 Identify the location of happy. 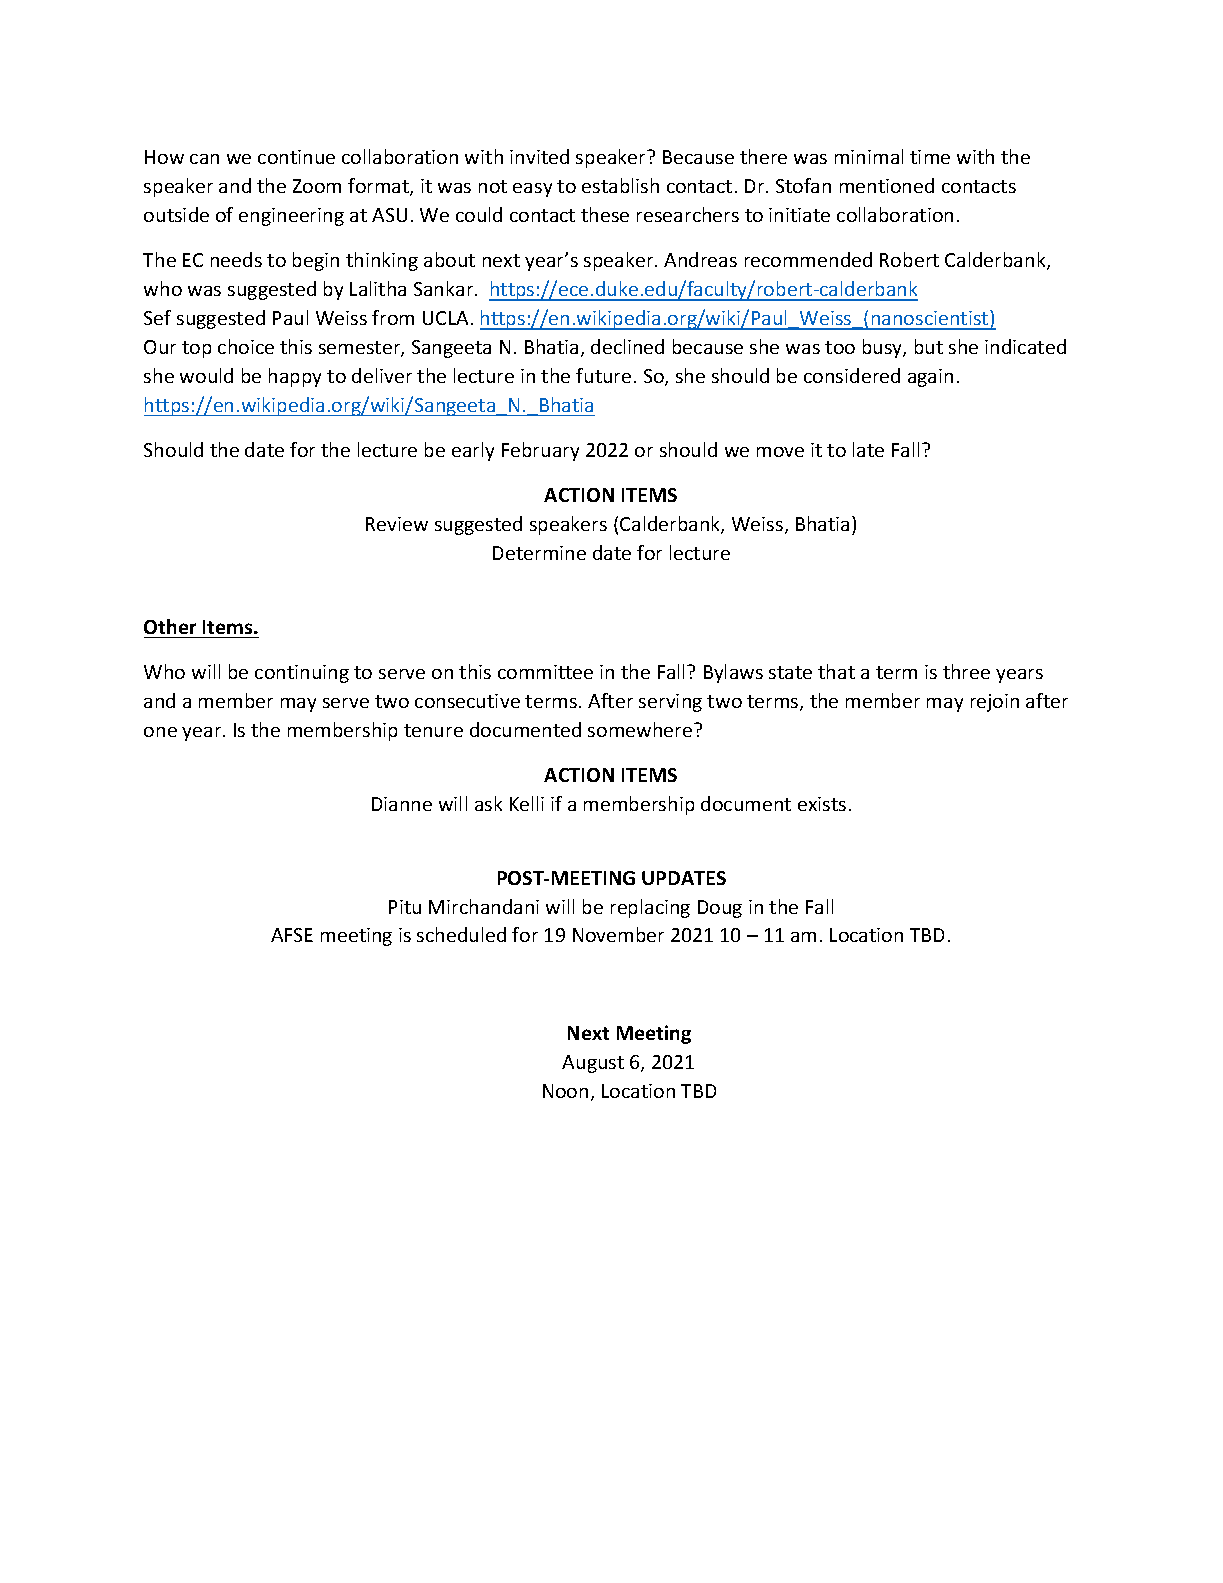
(295, 377).
